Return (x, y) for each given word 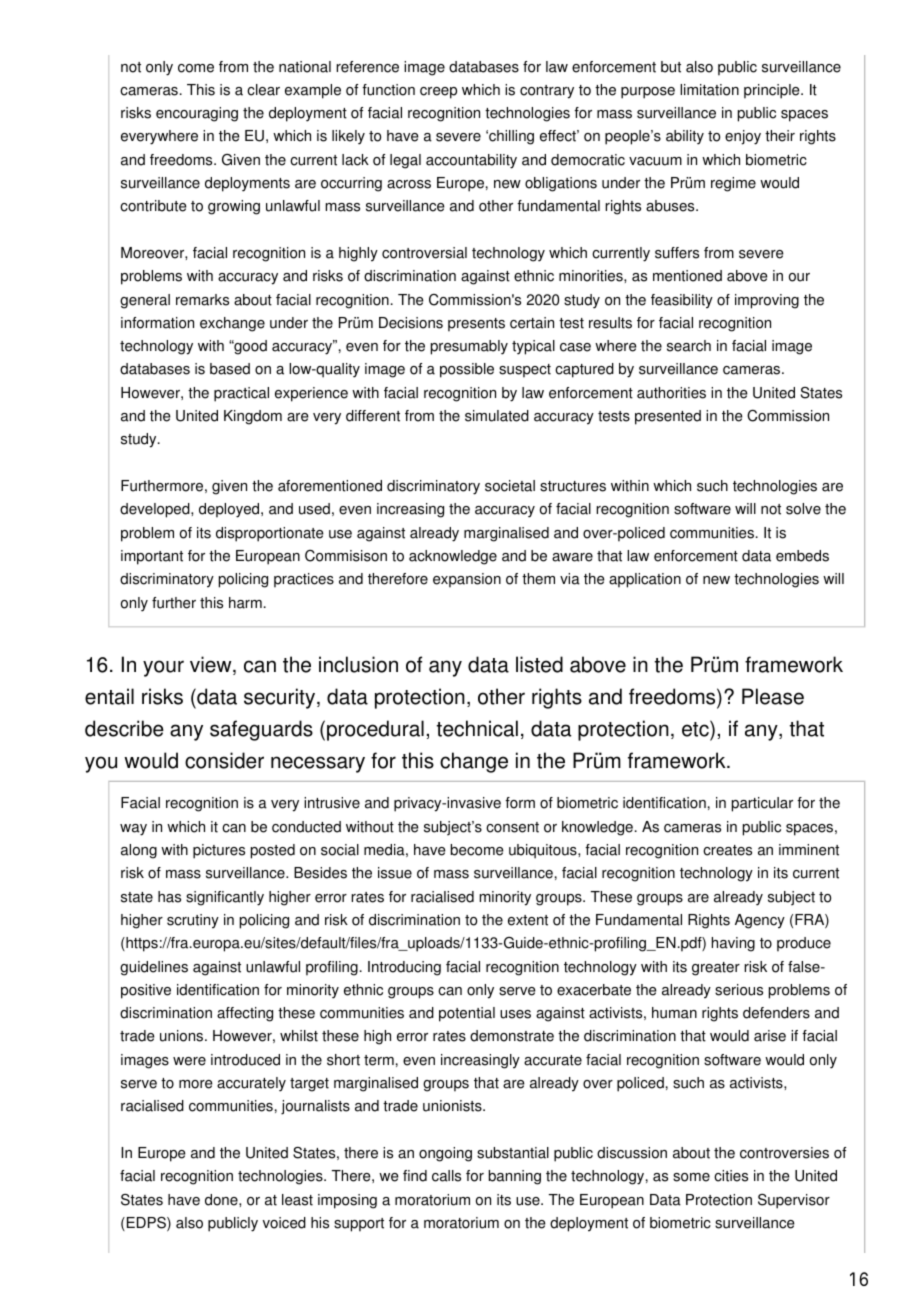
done (222, 1200)
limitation (709, 90)
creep (438, 93)
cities (731, 1176)
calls (446, 1176)
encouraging (197, 114)
